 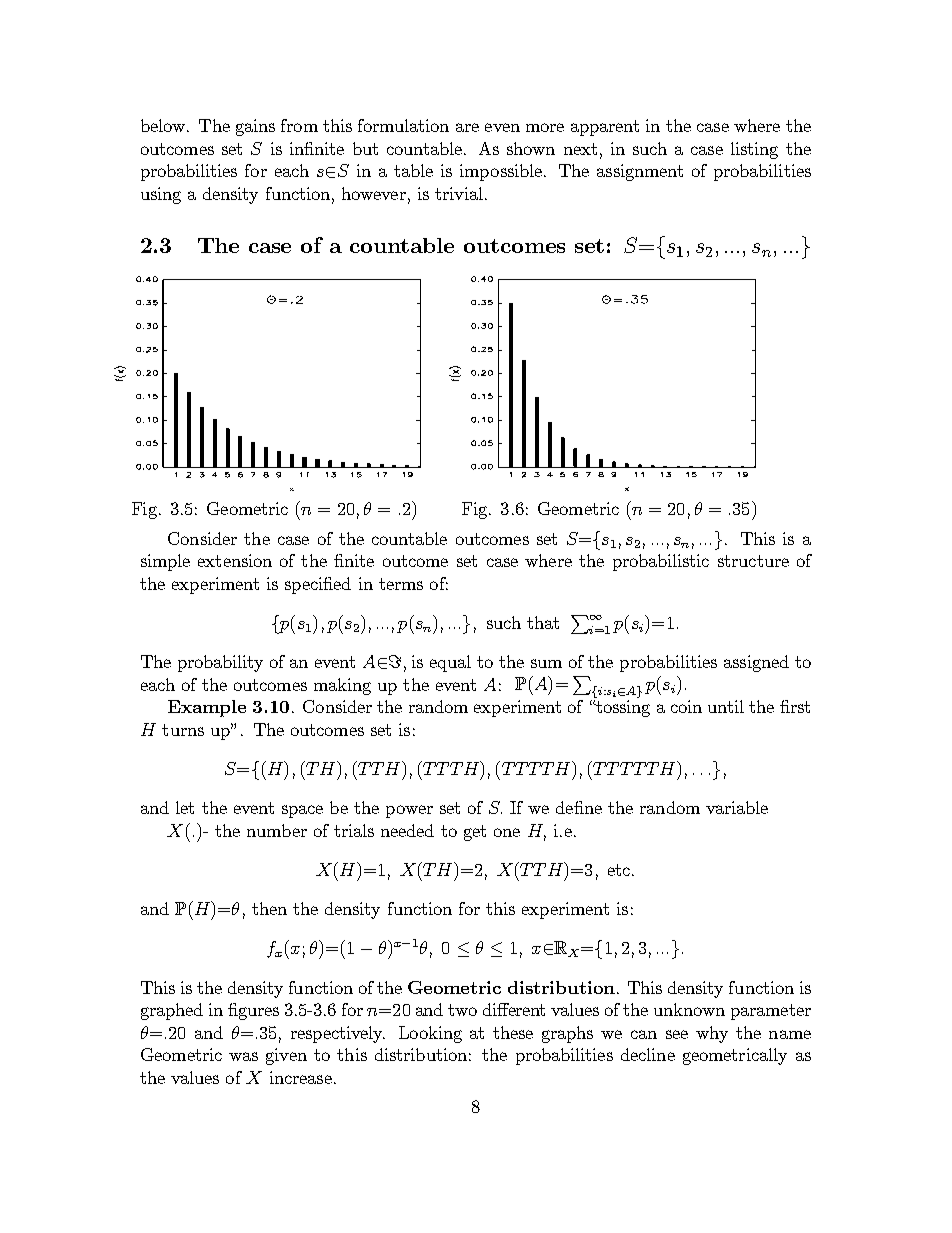 What do you see at coordinates (235, 560) in the screenshot?
I see `extension` at bounding box center [235, 560].
